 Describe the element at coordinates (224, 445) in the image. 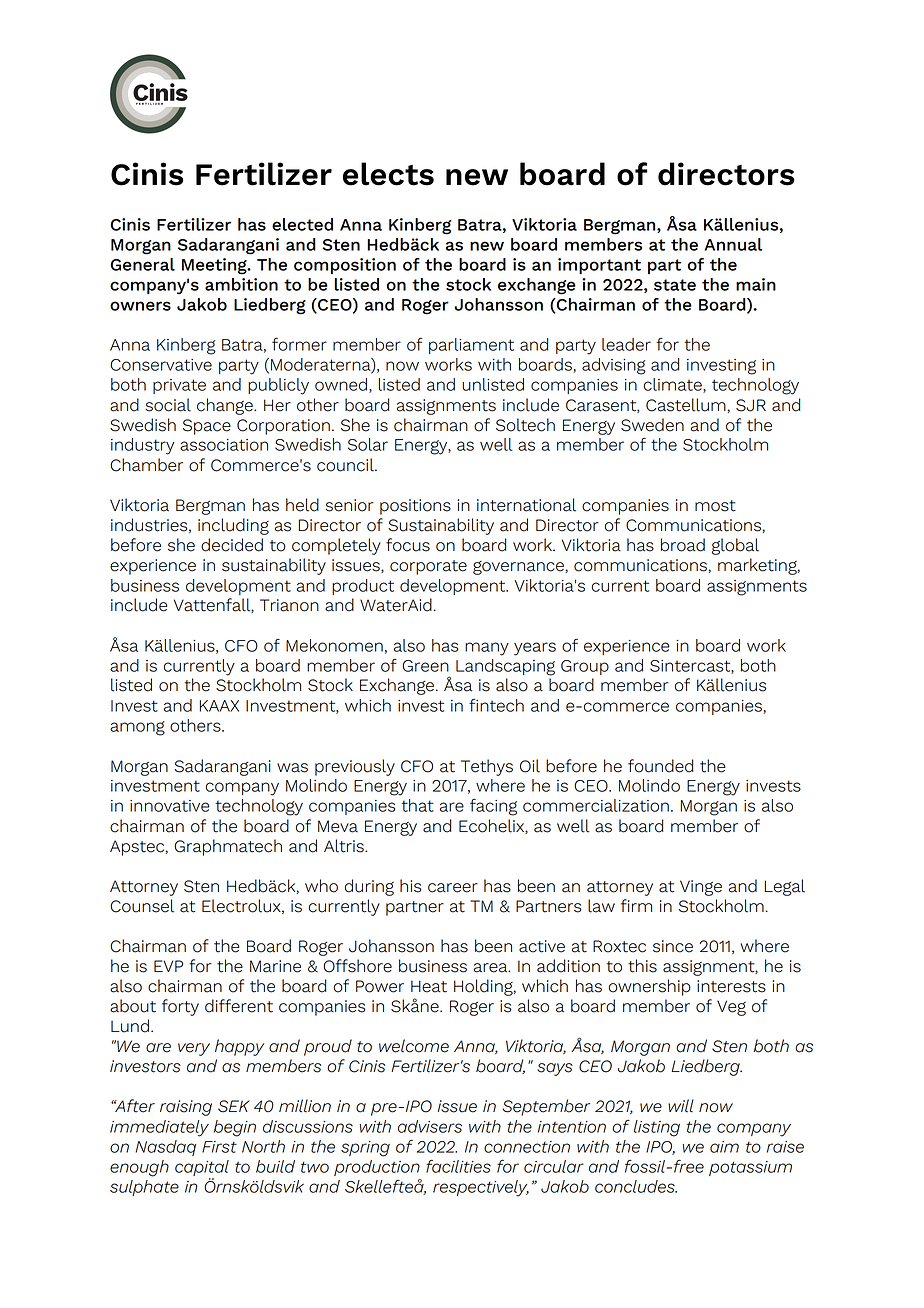

I see `association` at that location.
